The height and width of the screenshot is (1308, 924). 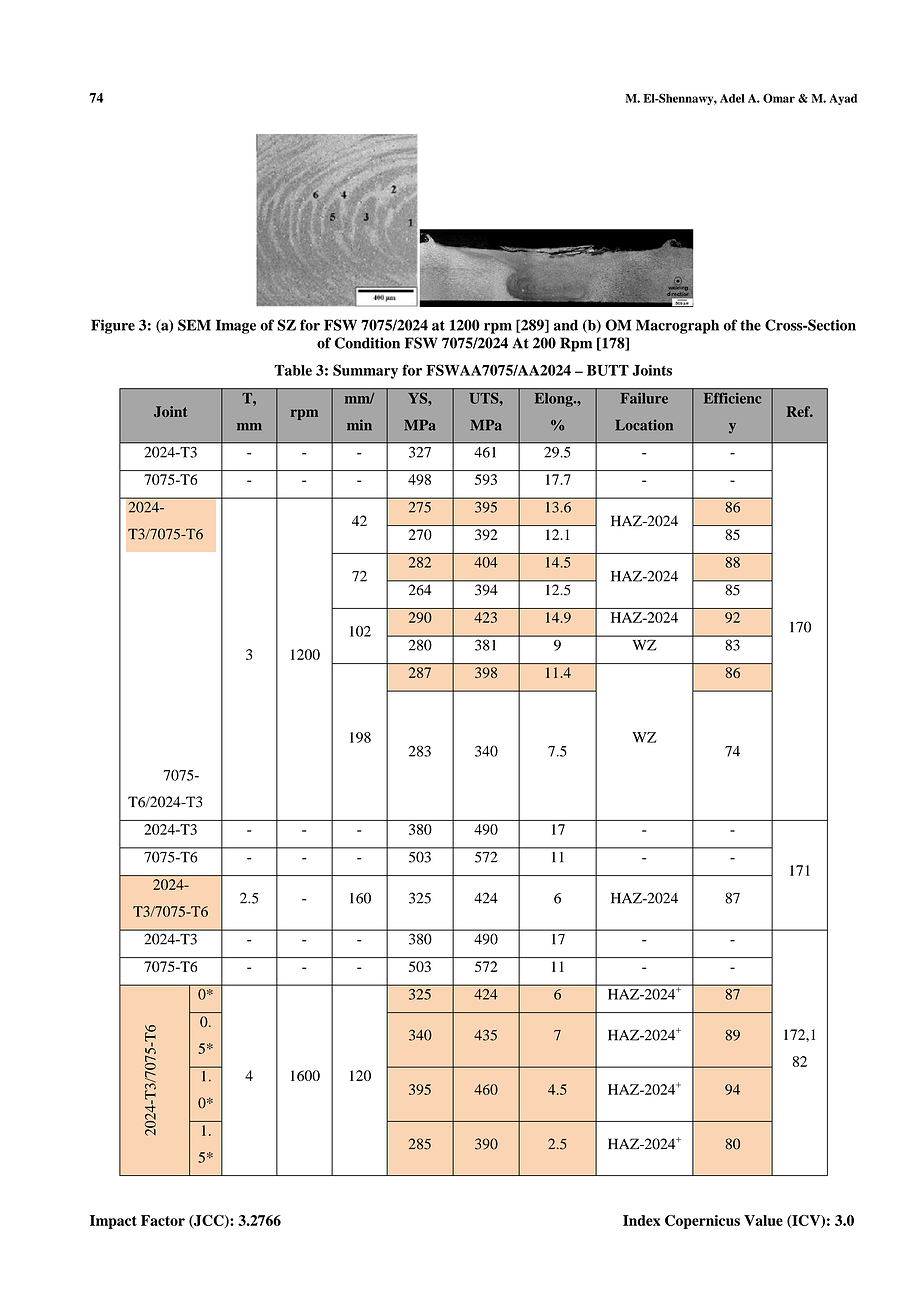 What do you see at coordinates (799, 411) in the screenshot?
I see `Ref` at bounding box center [799, 411].
